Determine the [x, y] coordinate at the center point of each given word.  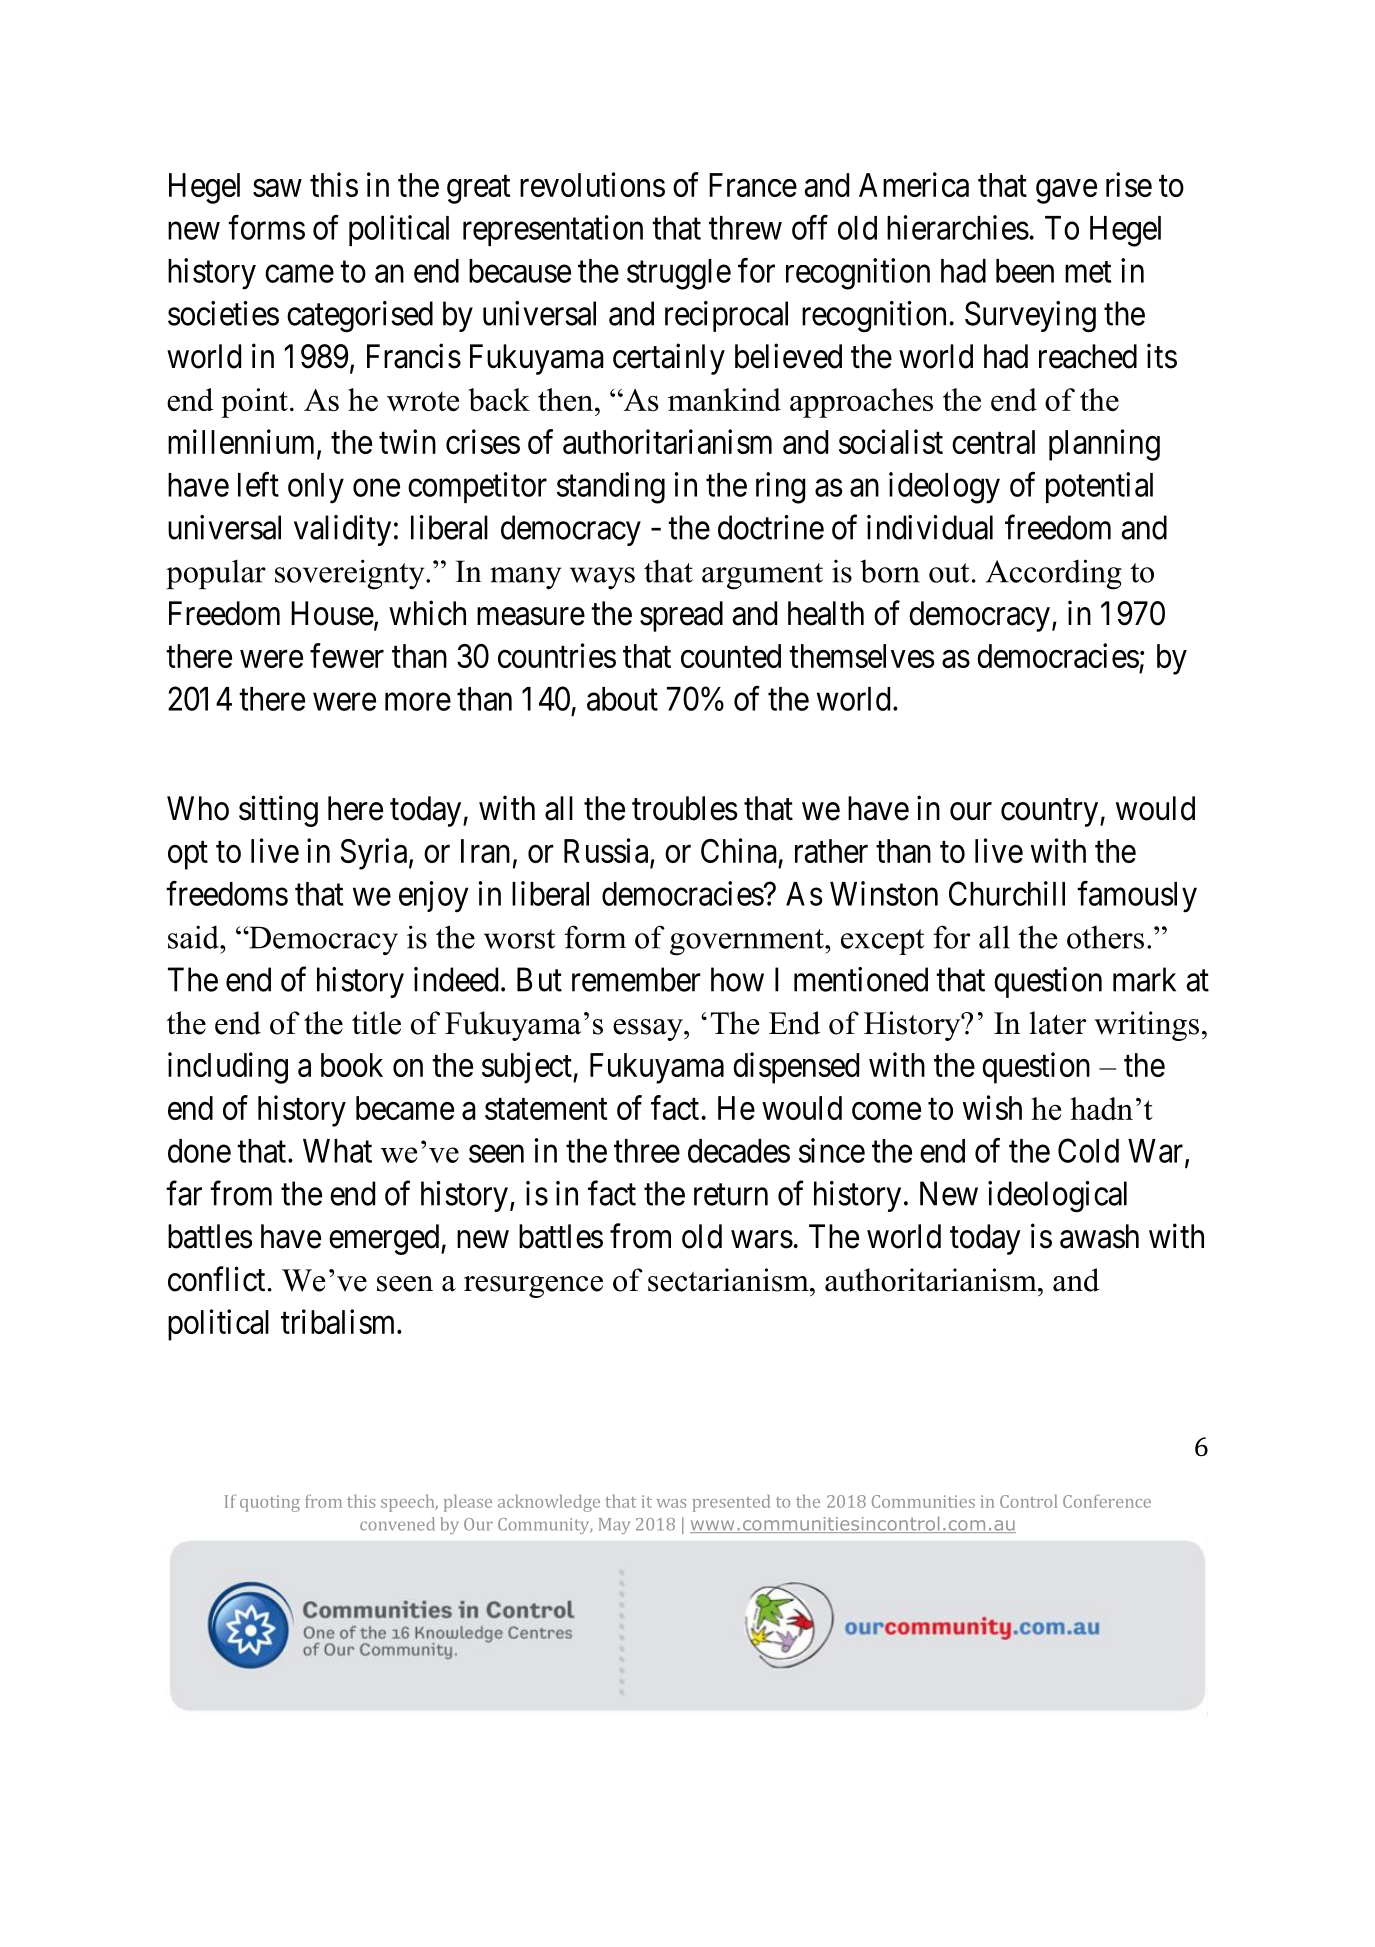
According [1054, 574]
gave [1066, 191]
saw [277, 188]
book [352, 1065]
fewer [347, 655]
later [1057, 1023]
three [647, 1151]
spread [681, 616]
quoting [270, 1503]
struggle [679, 274]
